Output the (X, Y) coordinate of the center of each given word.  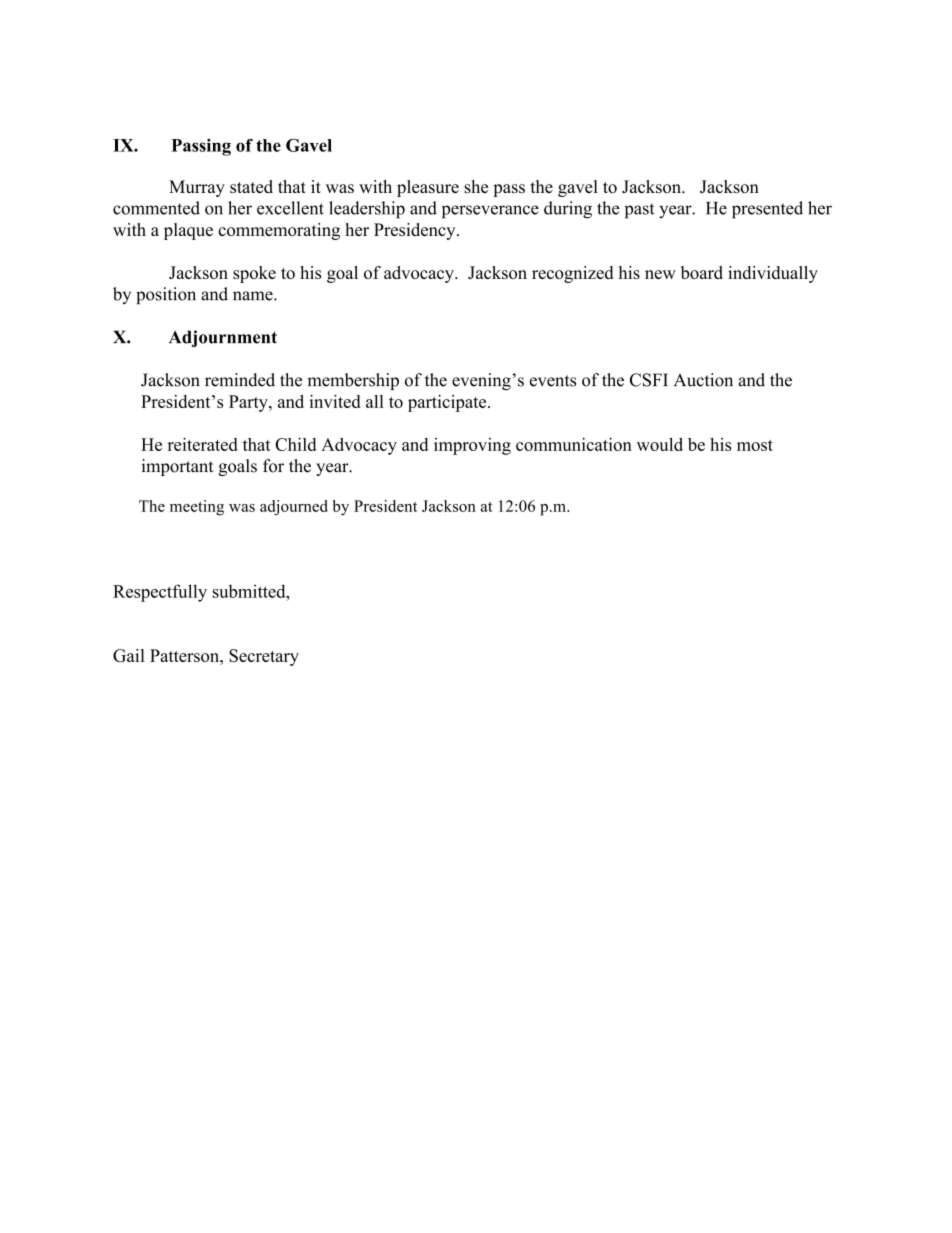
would (660, 444)
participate (448, 403)
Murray (197, 188)
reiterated (202, 444)
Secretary (264, 657)
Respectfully (160, 593)
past (639, 211)
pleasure (428, 188)
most (755, 445)
